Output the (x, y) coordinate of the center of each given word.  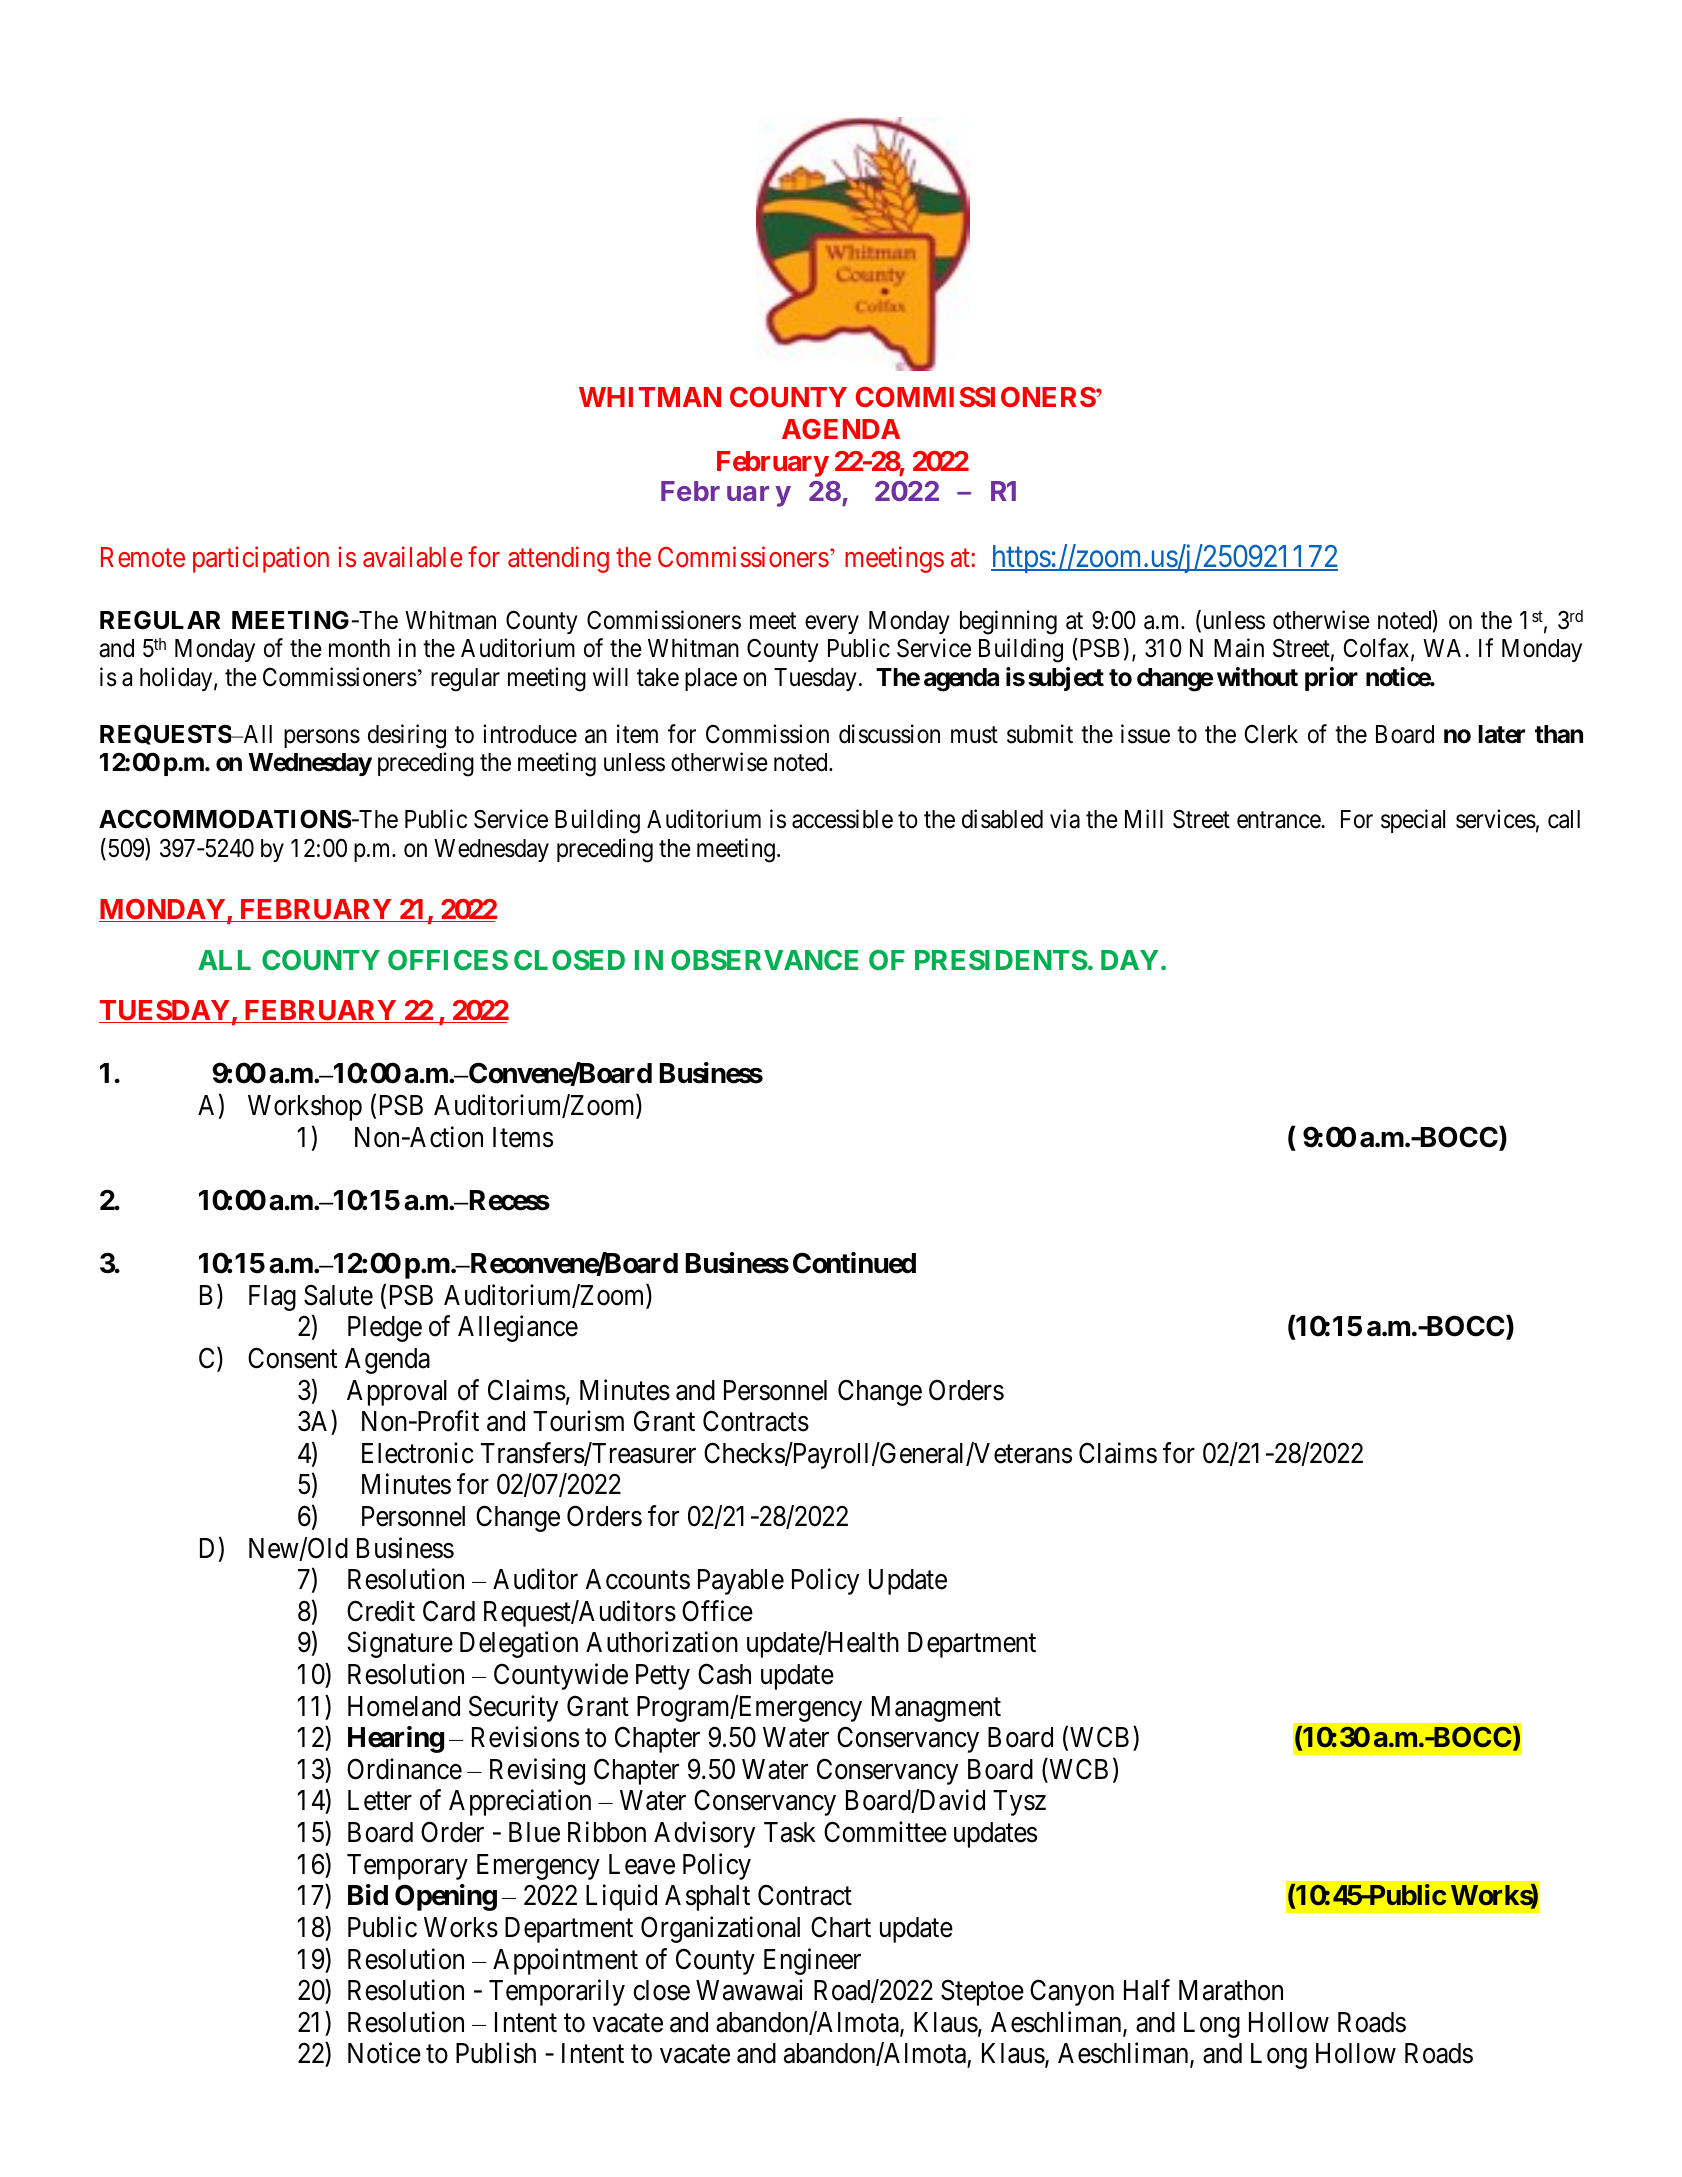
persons (322, 738)
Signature (400, 1645)
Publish (496, 2053)
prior (1331, 679)
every (832, 625)
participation (261, 560)
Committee (885, 1832)
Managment (936, 1709)
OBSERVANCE (764, 960)
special (1413, 821)
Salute (338, 1295)
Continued (854, 1263)
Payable (741, 1582)
